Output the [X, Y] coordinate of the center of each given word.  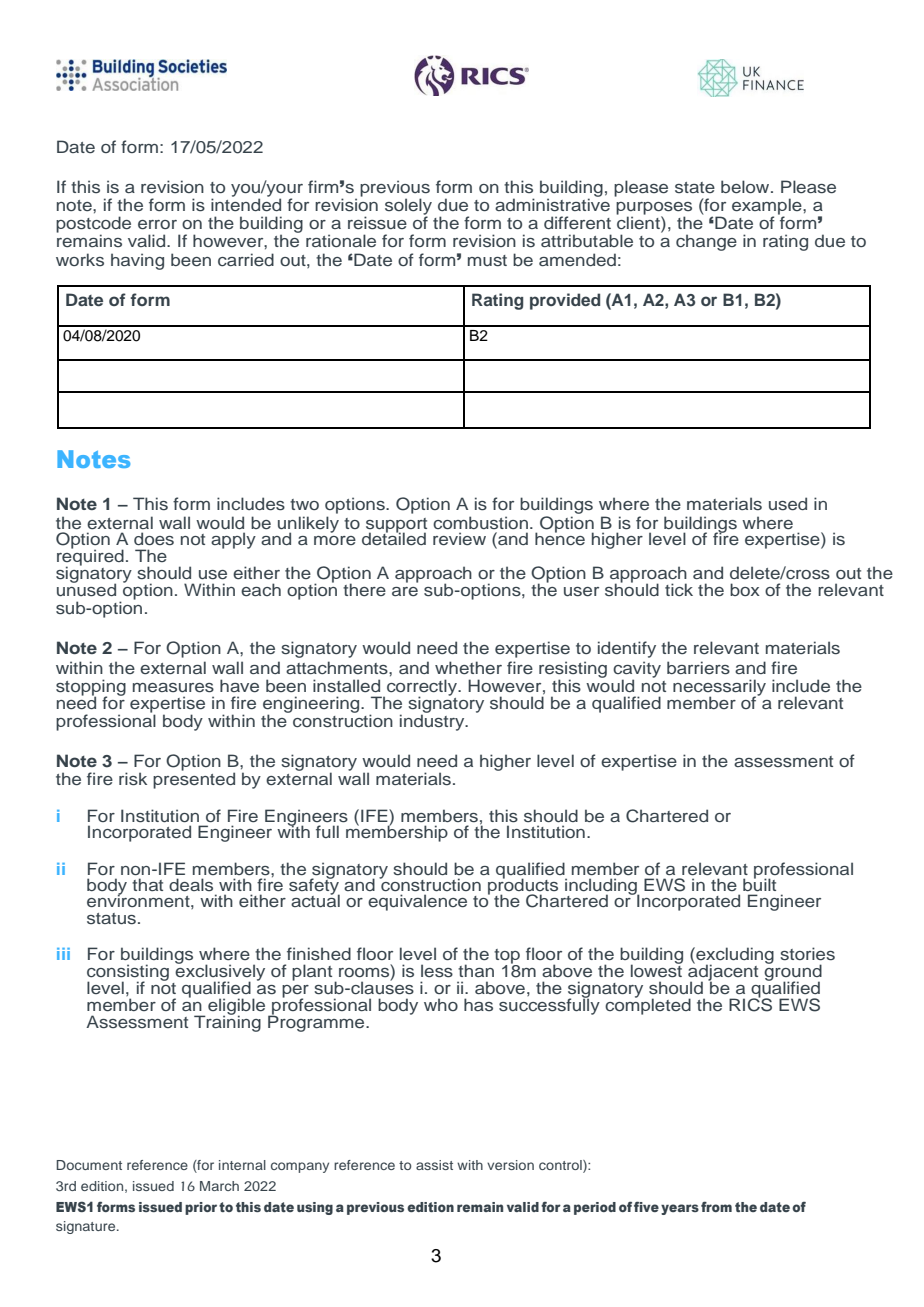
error [157, 225]
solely [408, 207]
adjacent [723, 973]
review [459, 539]
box [745, 589]
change [706, 242]
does [154, 539]
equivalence [417, 902]
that [147, 884]
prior [201, 1208]
